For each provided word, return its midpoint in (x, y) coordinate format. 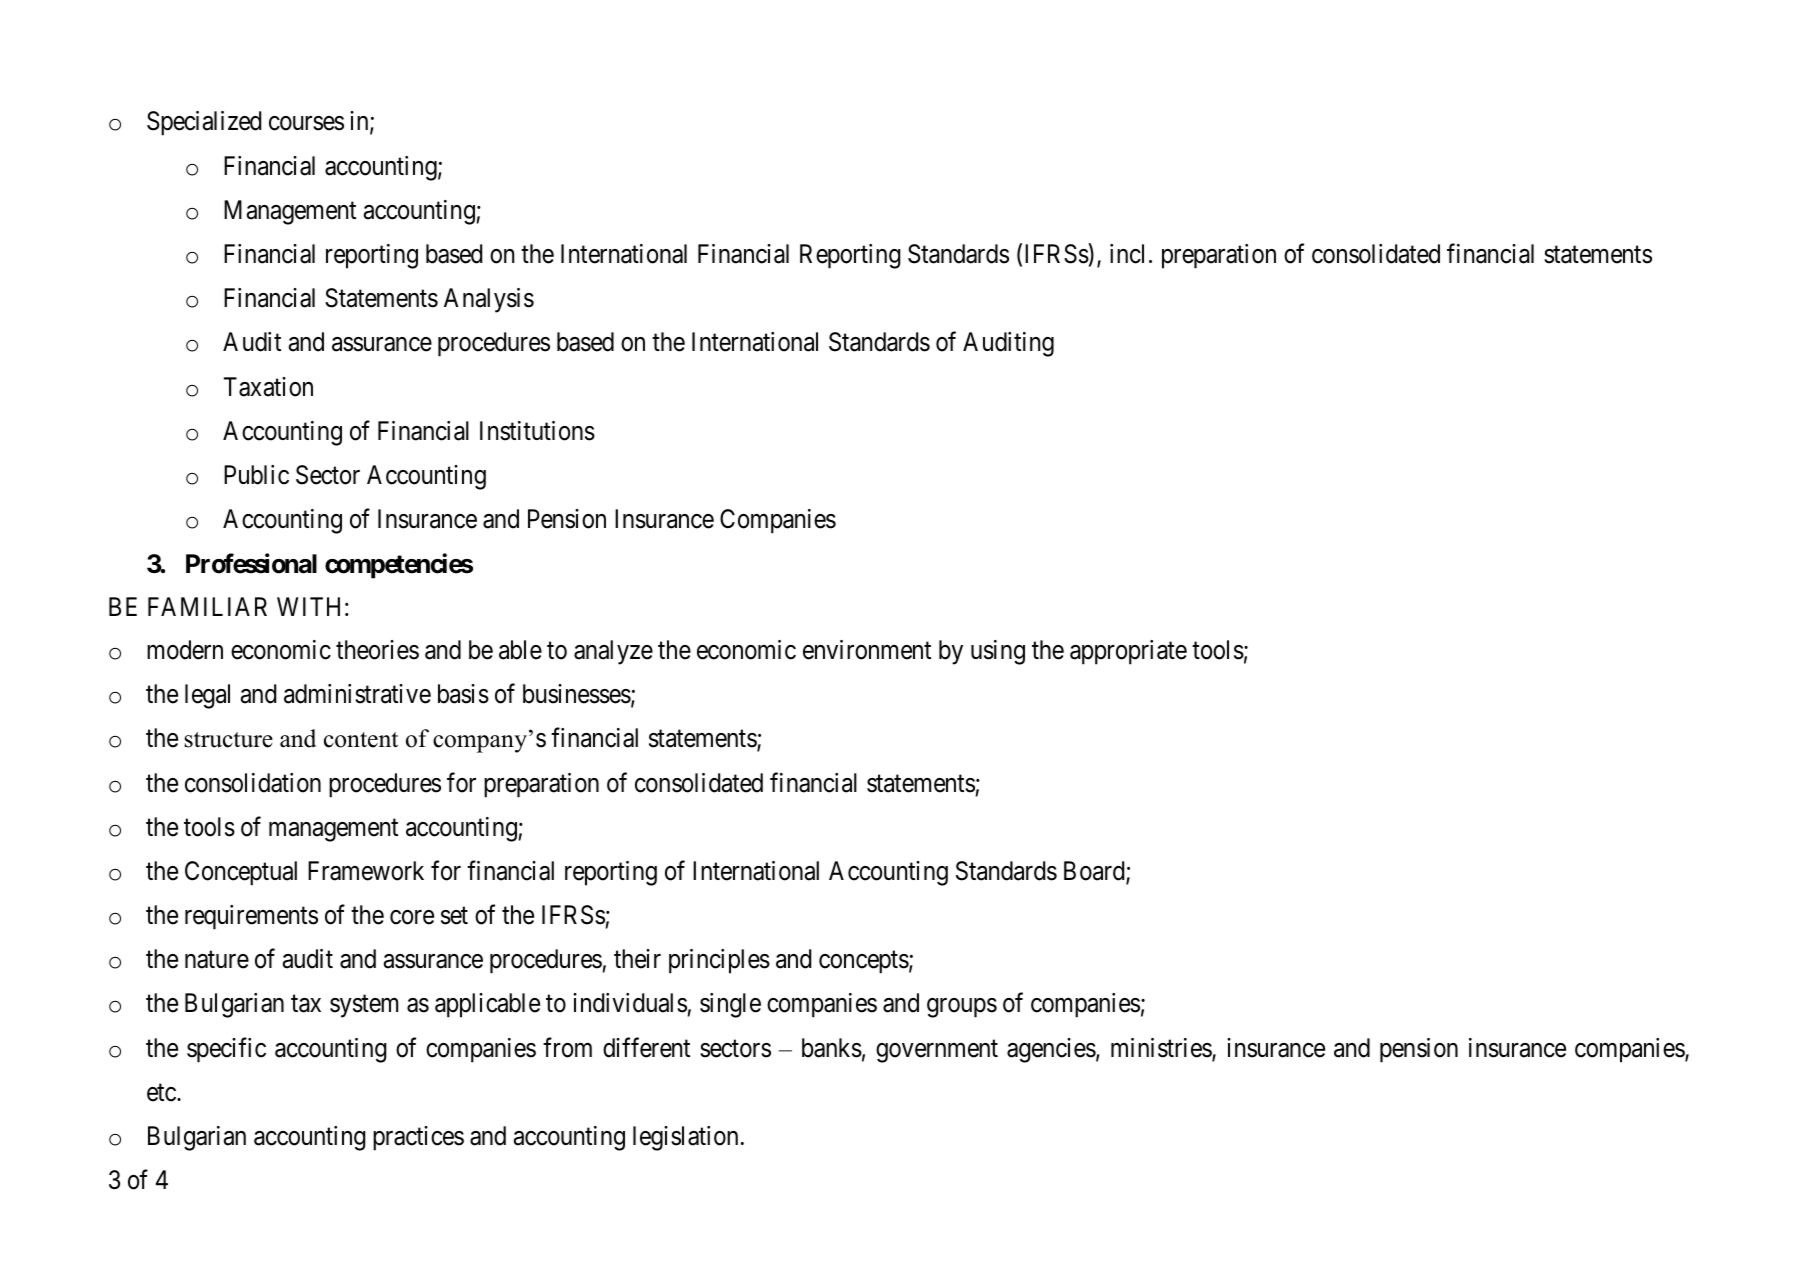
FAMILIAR (207, 606)
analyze (613, 652)
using (998, 652)
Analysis (489, 300)
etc (162, 1093)
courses (306, 124)
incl (1127, 254)
